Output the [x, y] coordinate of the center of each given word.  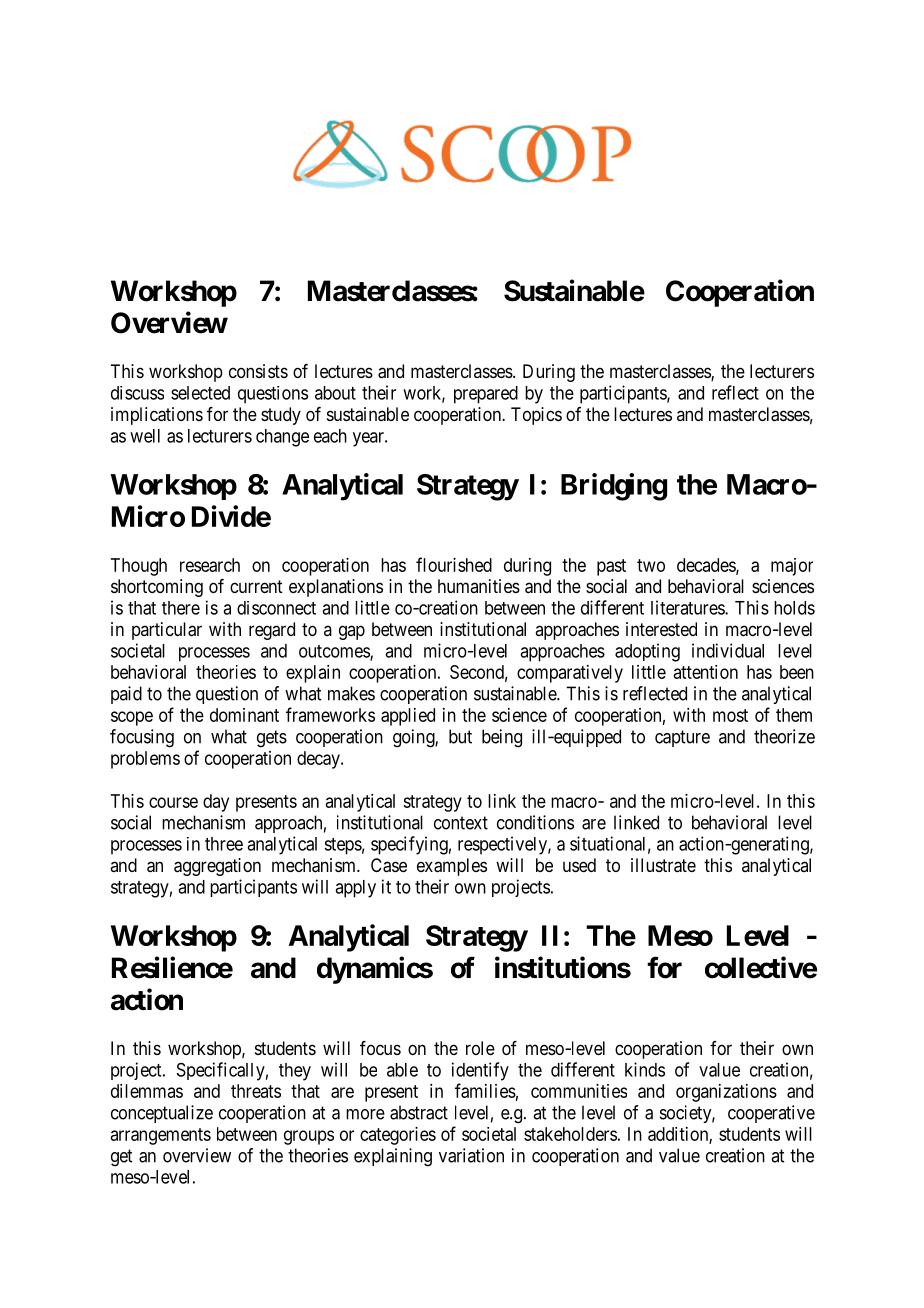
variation [471, 1155]
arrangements [161, 1136]
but [460, 736]
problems [145, 760]
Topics [536, 416]
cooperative [771, 1114]
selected [200, 393]
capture [682, 738]
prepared [486, 395]
